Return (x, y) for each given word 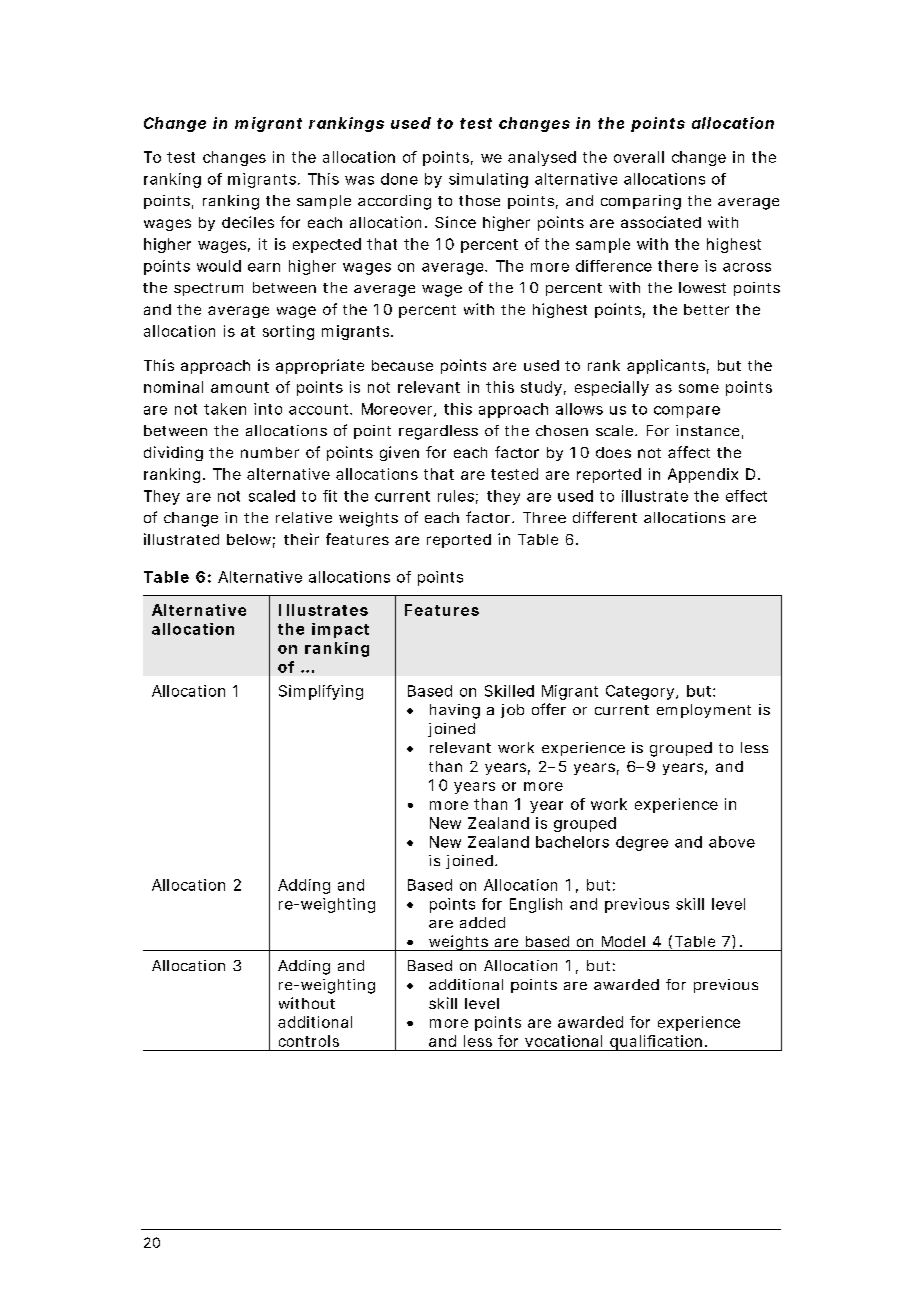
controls (309, 1041)
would (219, 266)
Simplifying (321, 692)
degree (642, 843)
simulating (488, 180)
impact (340, 630)
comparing (641, 202)
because (402, 365)
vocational (563, 1041)
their (301, 539)
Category (640, 692)
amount (240, 387)
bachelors (572, 842)
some (699, 388)
